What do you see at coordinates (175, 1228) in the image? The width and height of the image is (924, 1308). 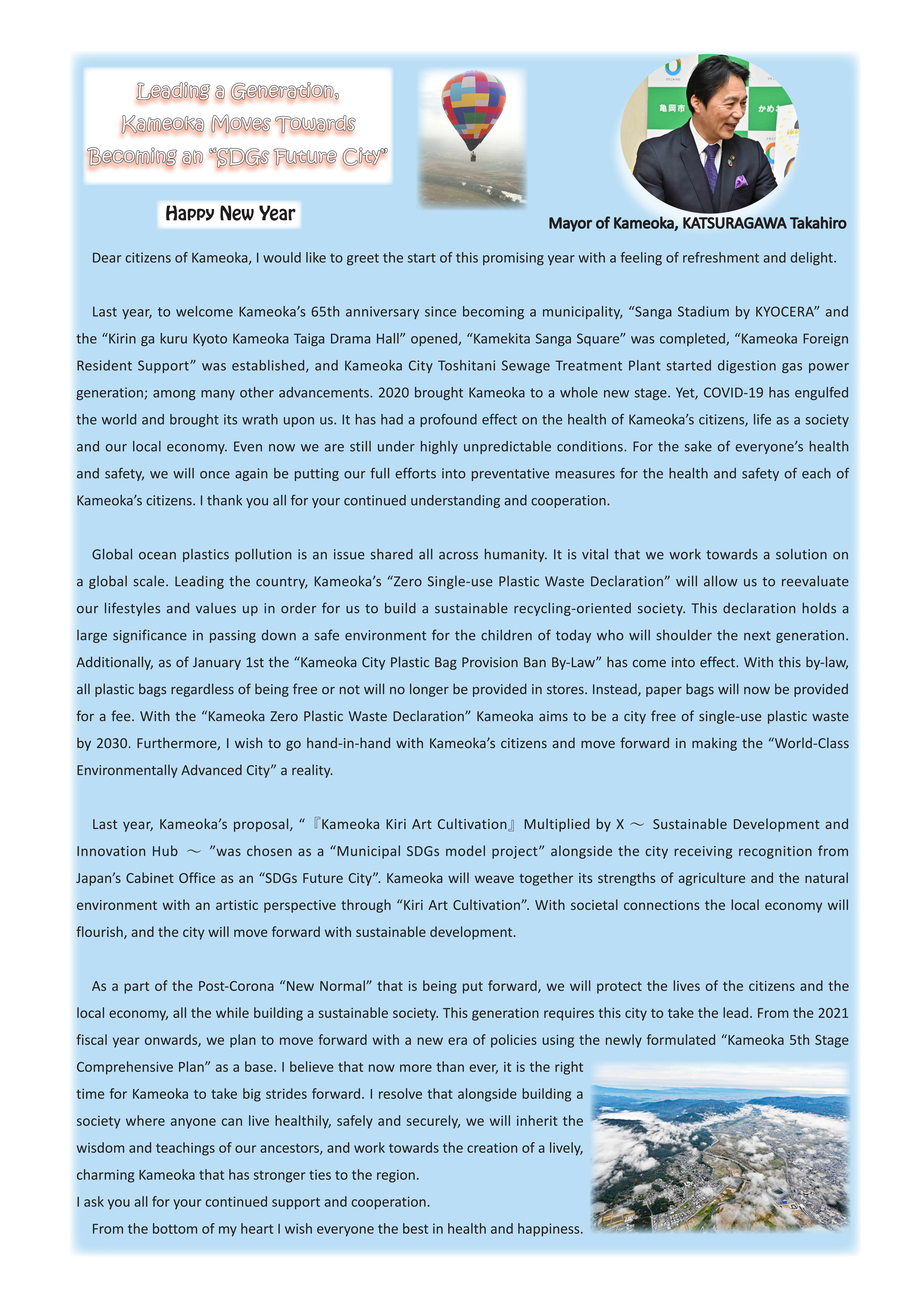 I see `bottom` at bounding box center [175, 1228].
